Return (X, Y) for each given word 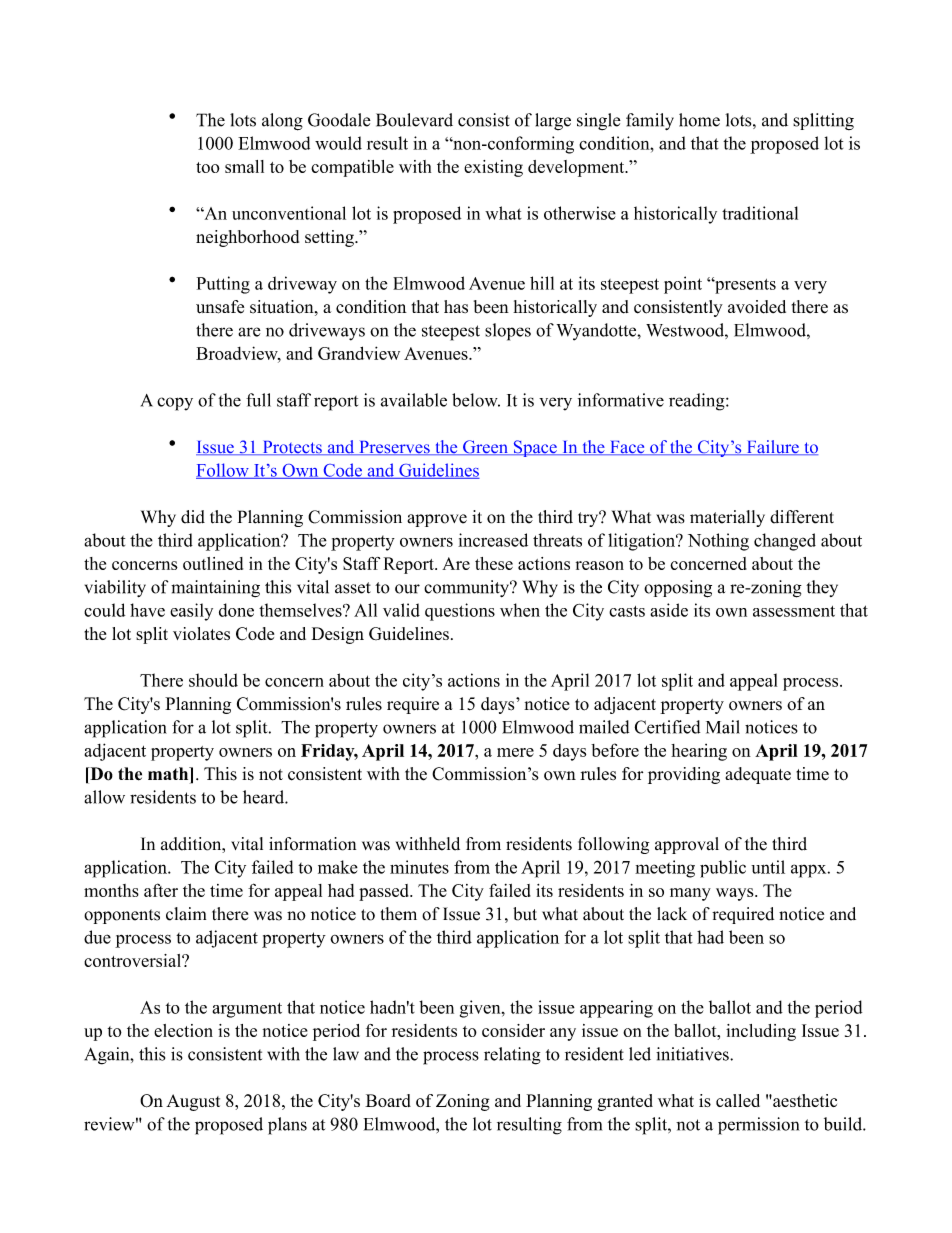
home (699, 120)
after (161, 890)
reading (698, 402)
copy (175, 404)
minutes (419, 867)
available (414, 400)
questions (460, 612)
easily (191, 612)
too (208, 167)
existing (493, 168)
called (738, 1100)
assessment (794, 611)
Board (388, 1100)
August (193, 1102)
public (723, 869)
